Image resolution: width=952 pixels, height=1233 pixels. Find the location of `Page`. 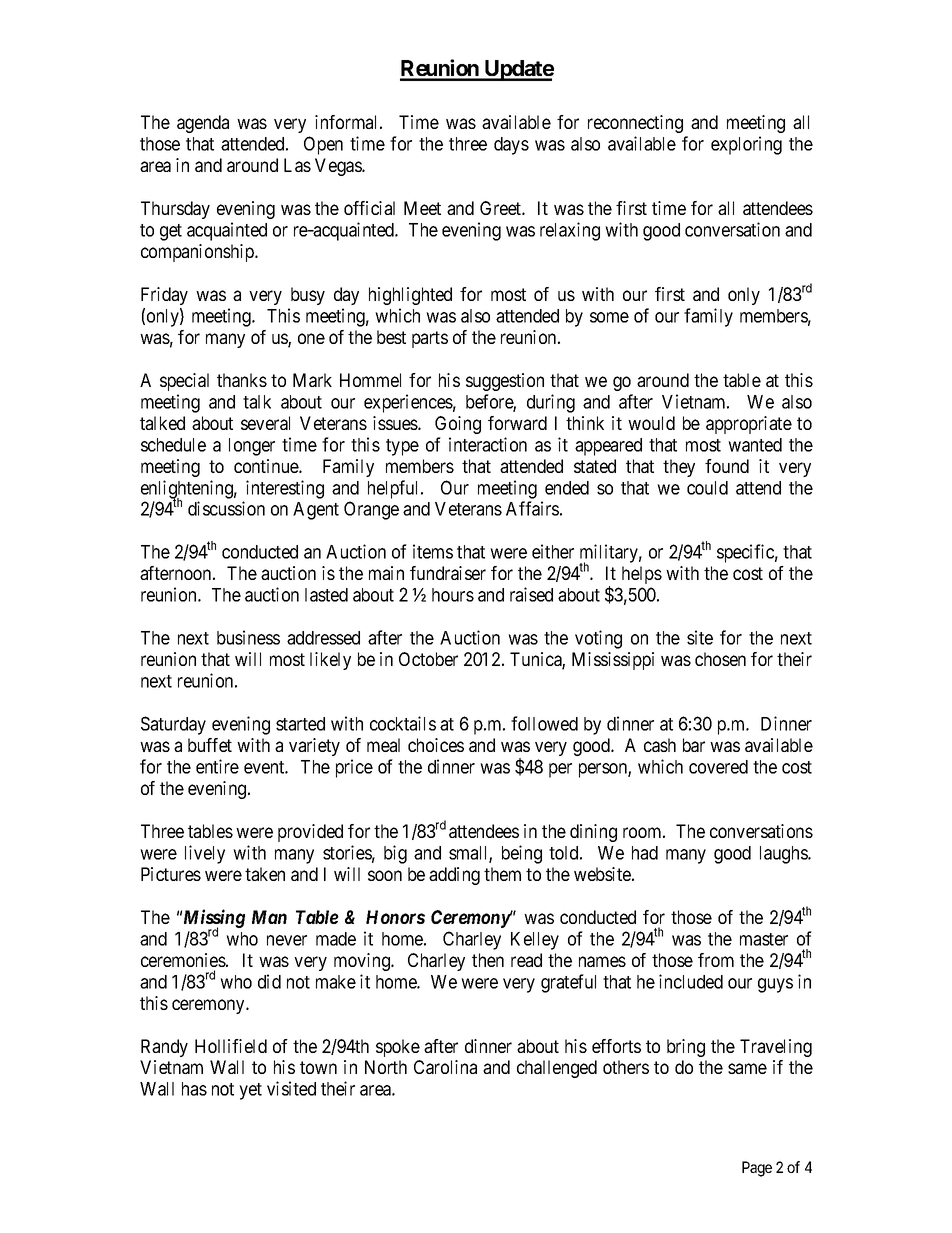

Page is located at coordinates (757, 1169).
